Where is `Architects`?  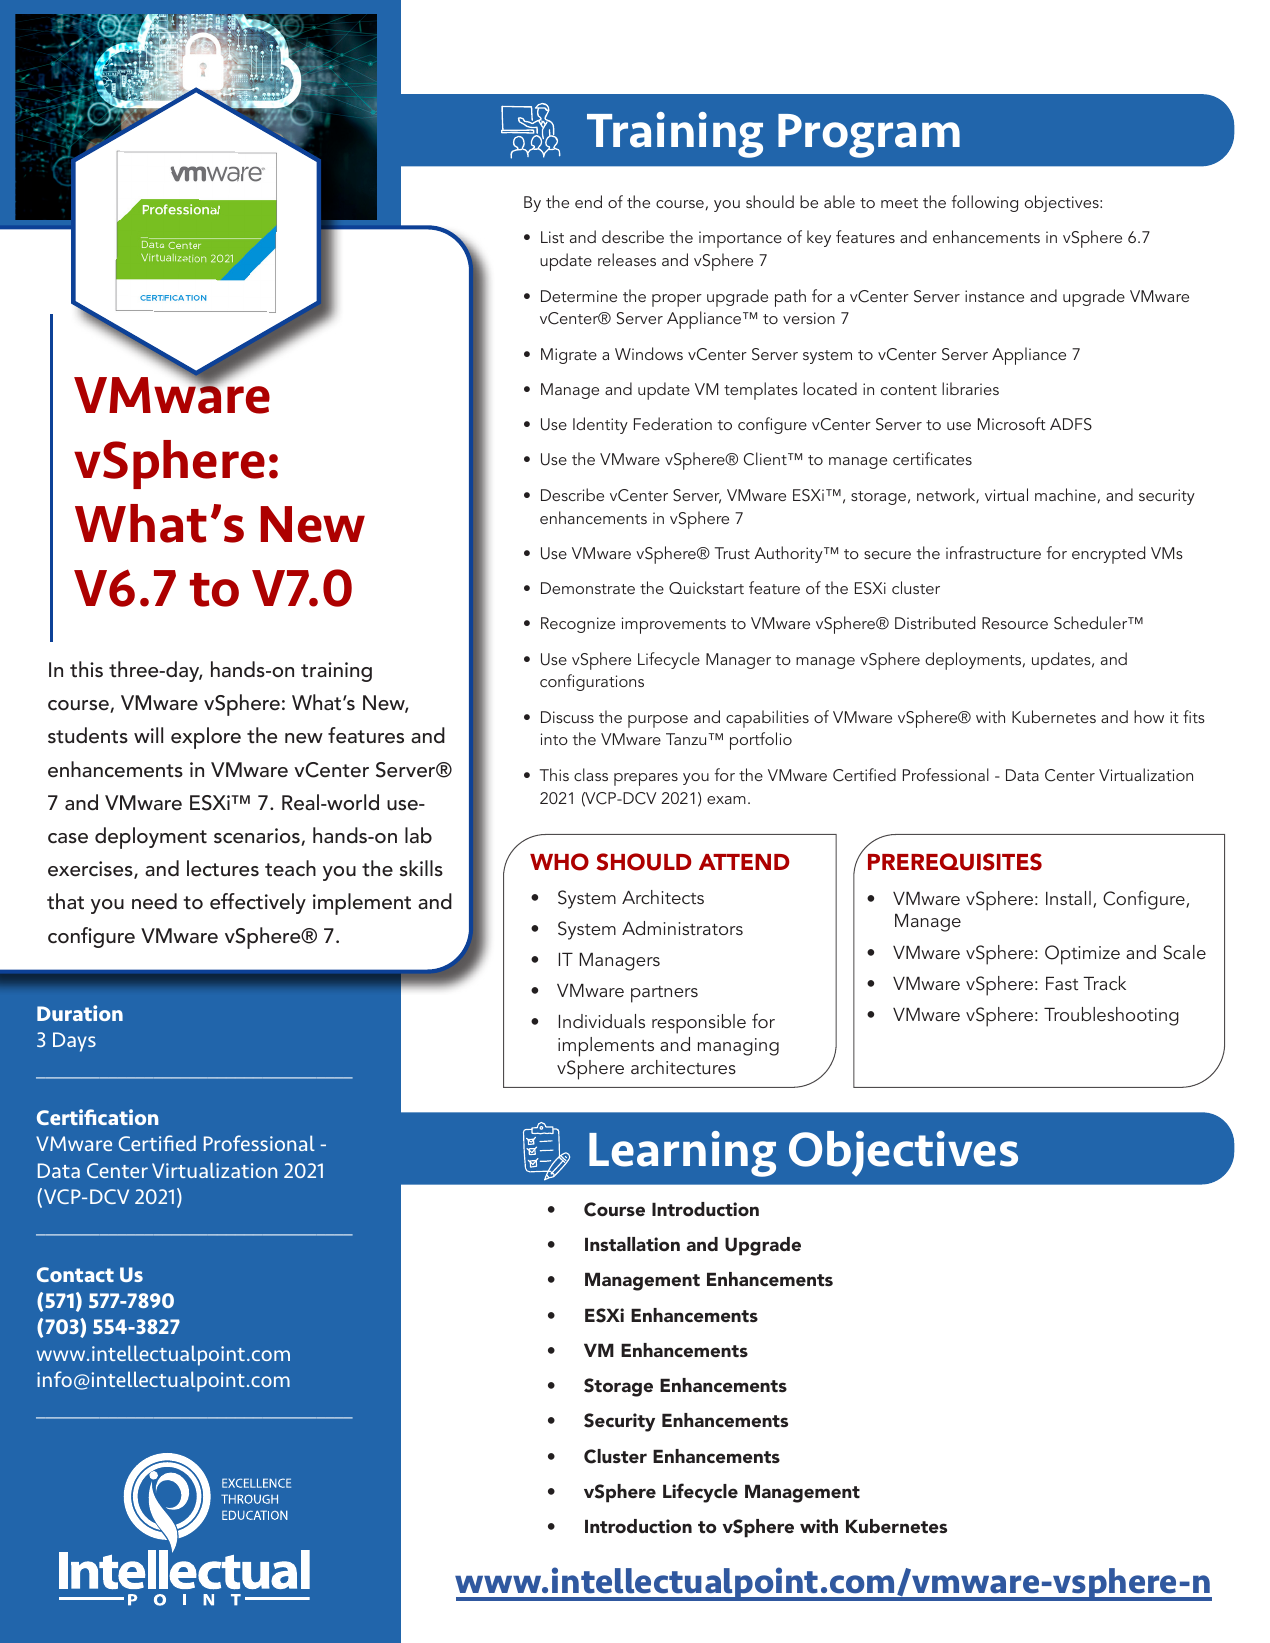
Architects is located at coordinates (663, 897).
